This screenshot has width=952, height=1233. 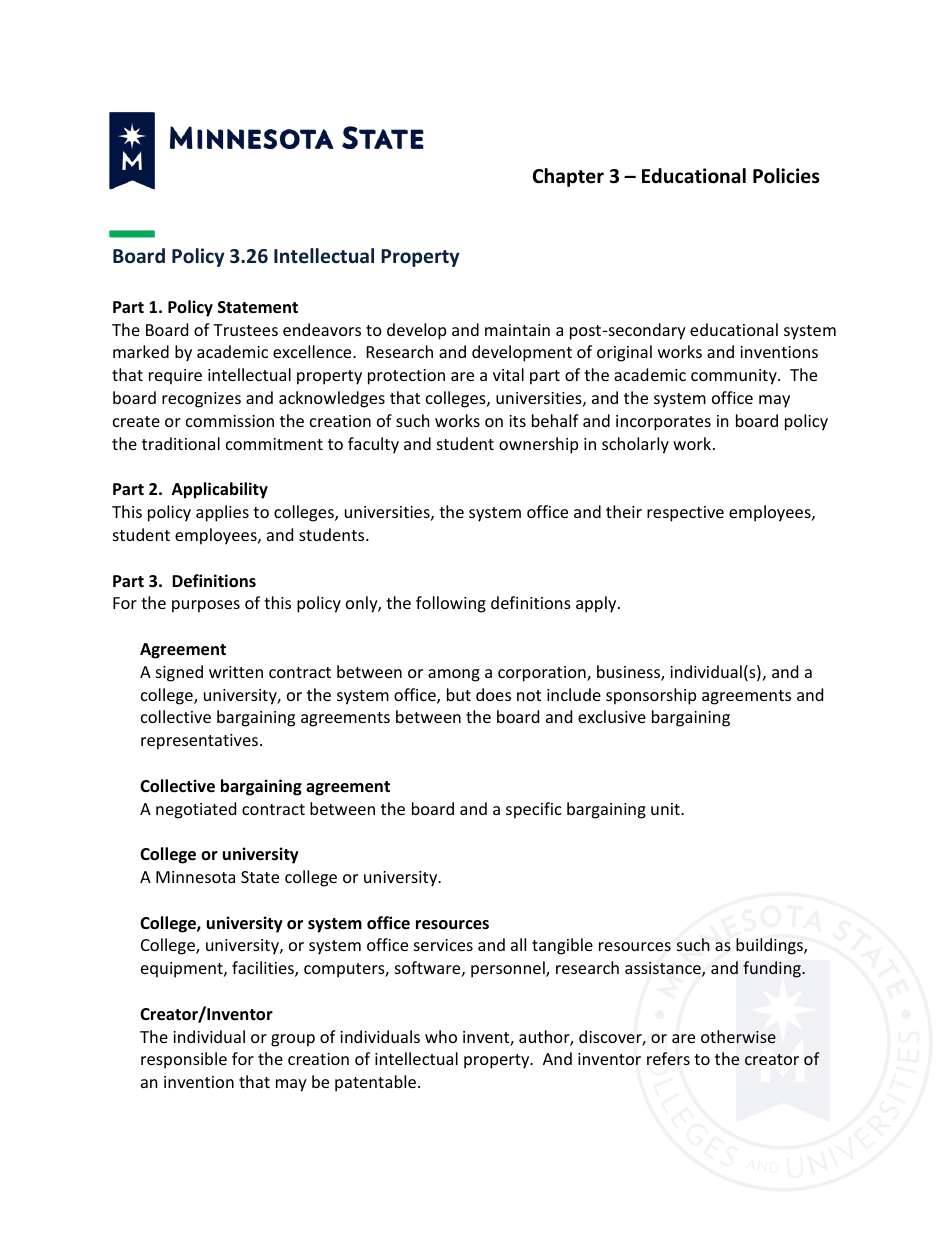 What do you see at coordinates (786, 176) in the screenshot?
I see `Policies` at bounding box center [786, 176].
